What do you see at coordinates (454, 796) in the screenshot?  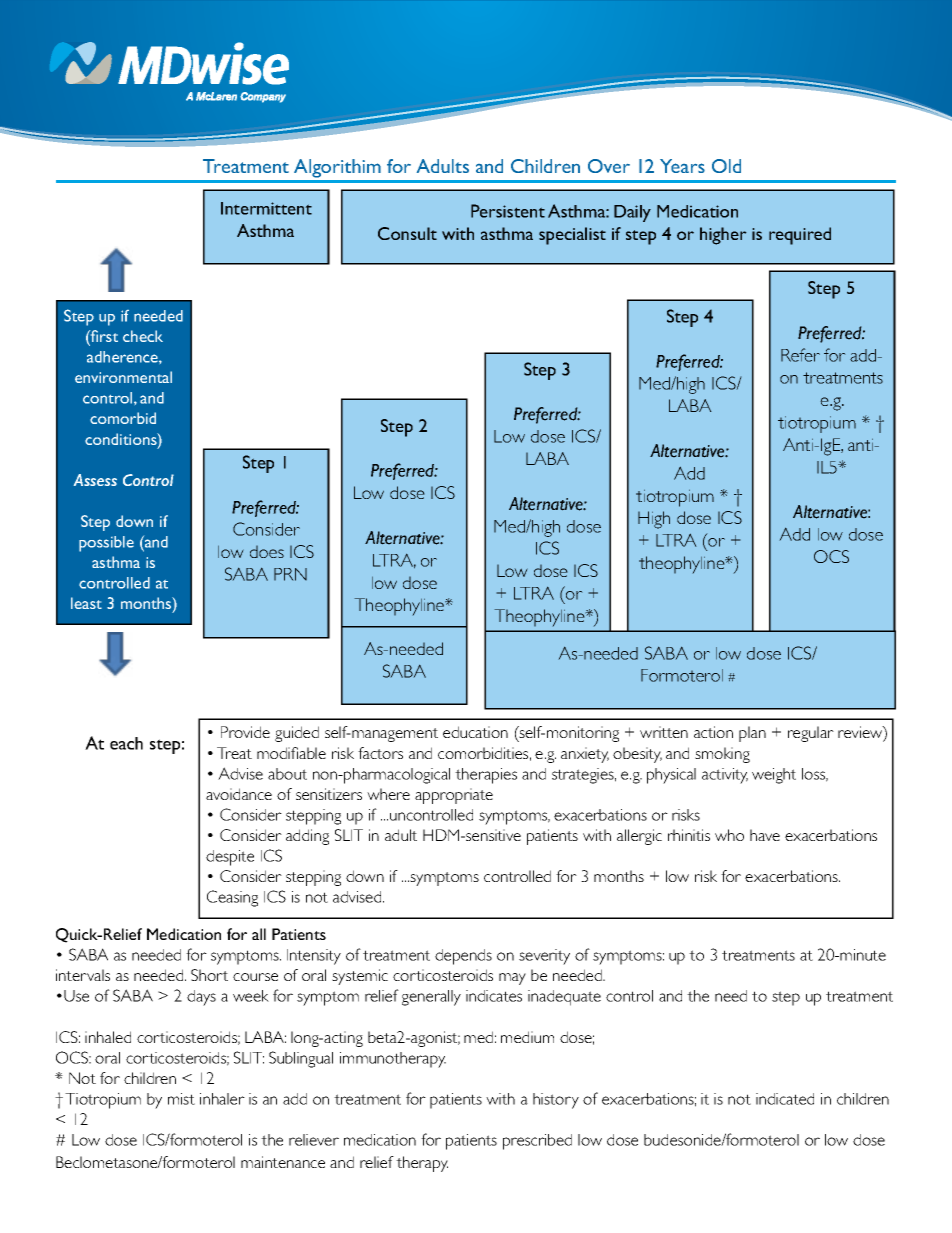 I see `appropriate` at bounding box center [454, 796].
